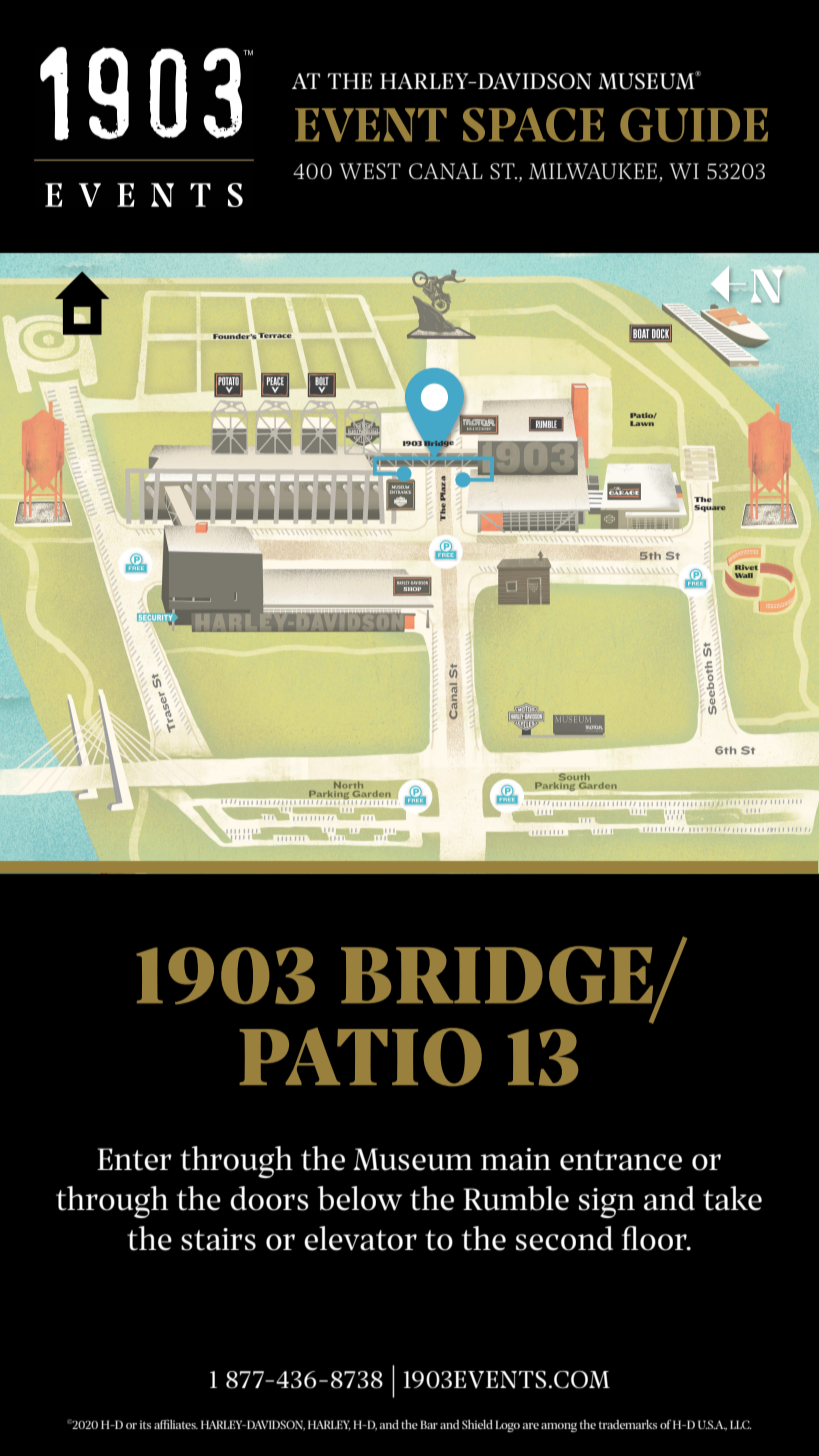 The image size is (819, 1456). I want to click on affiliates, so click(176, 1424).
